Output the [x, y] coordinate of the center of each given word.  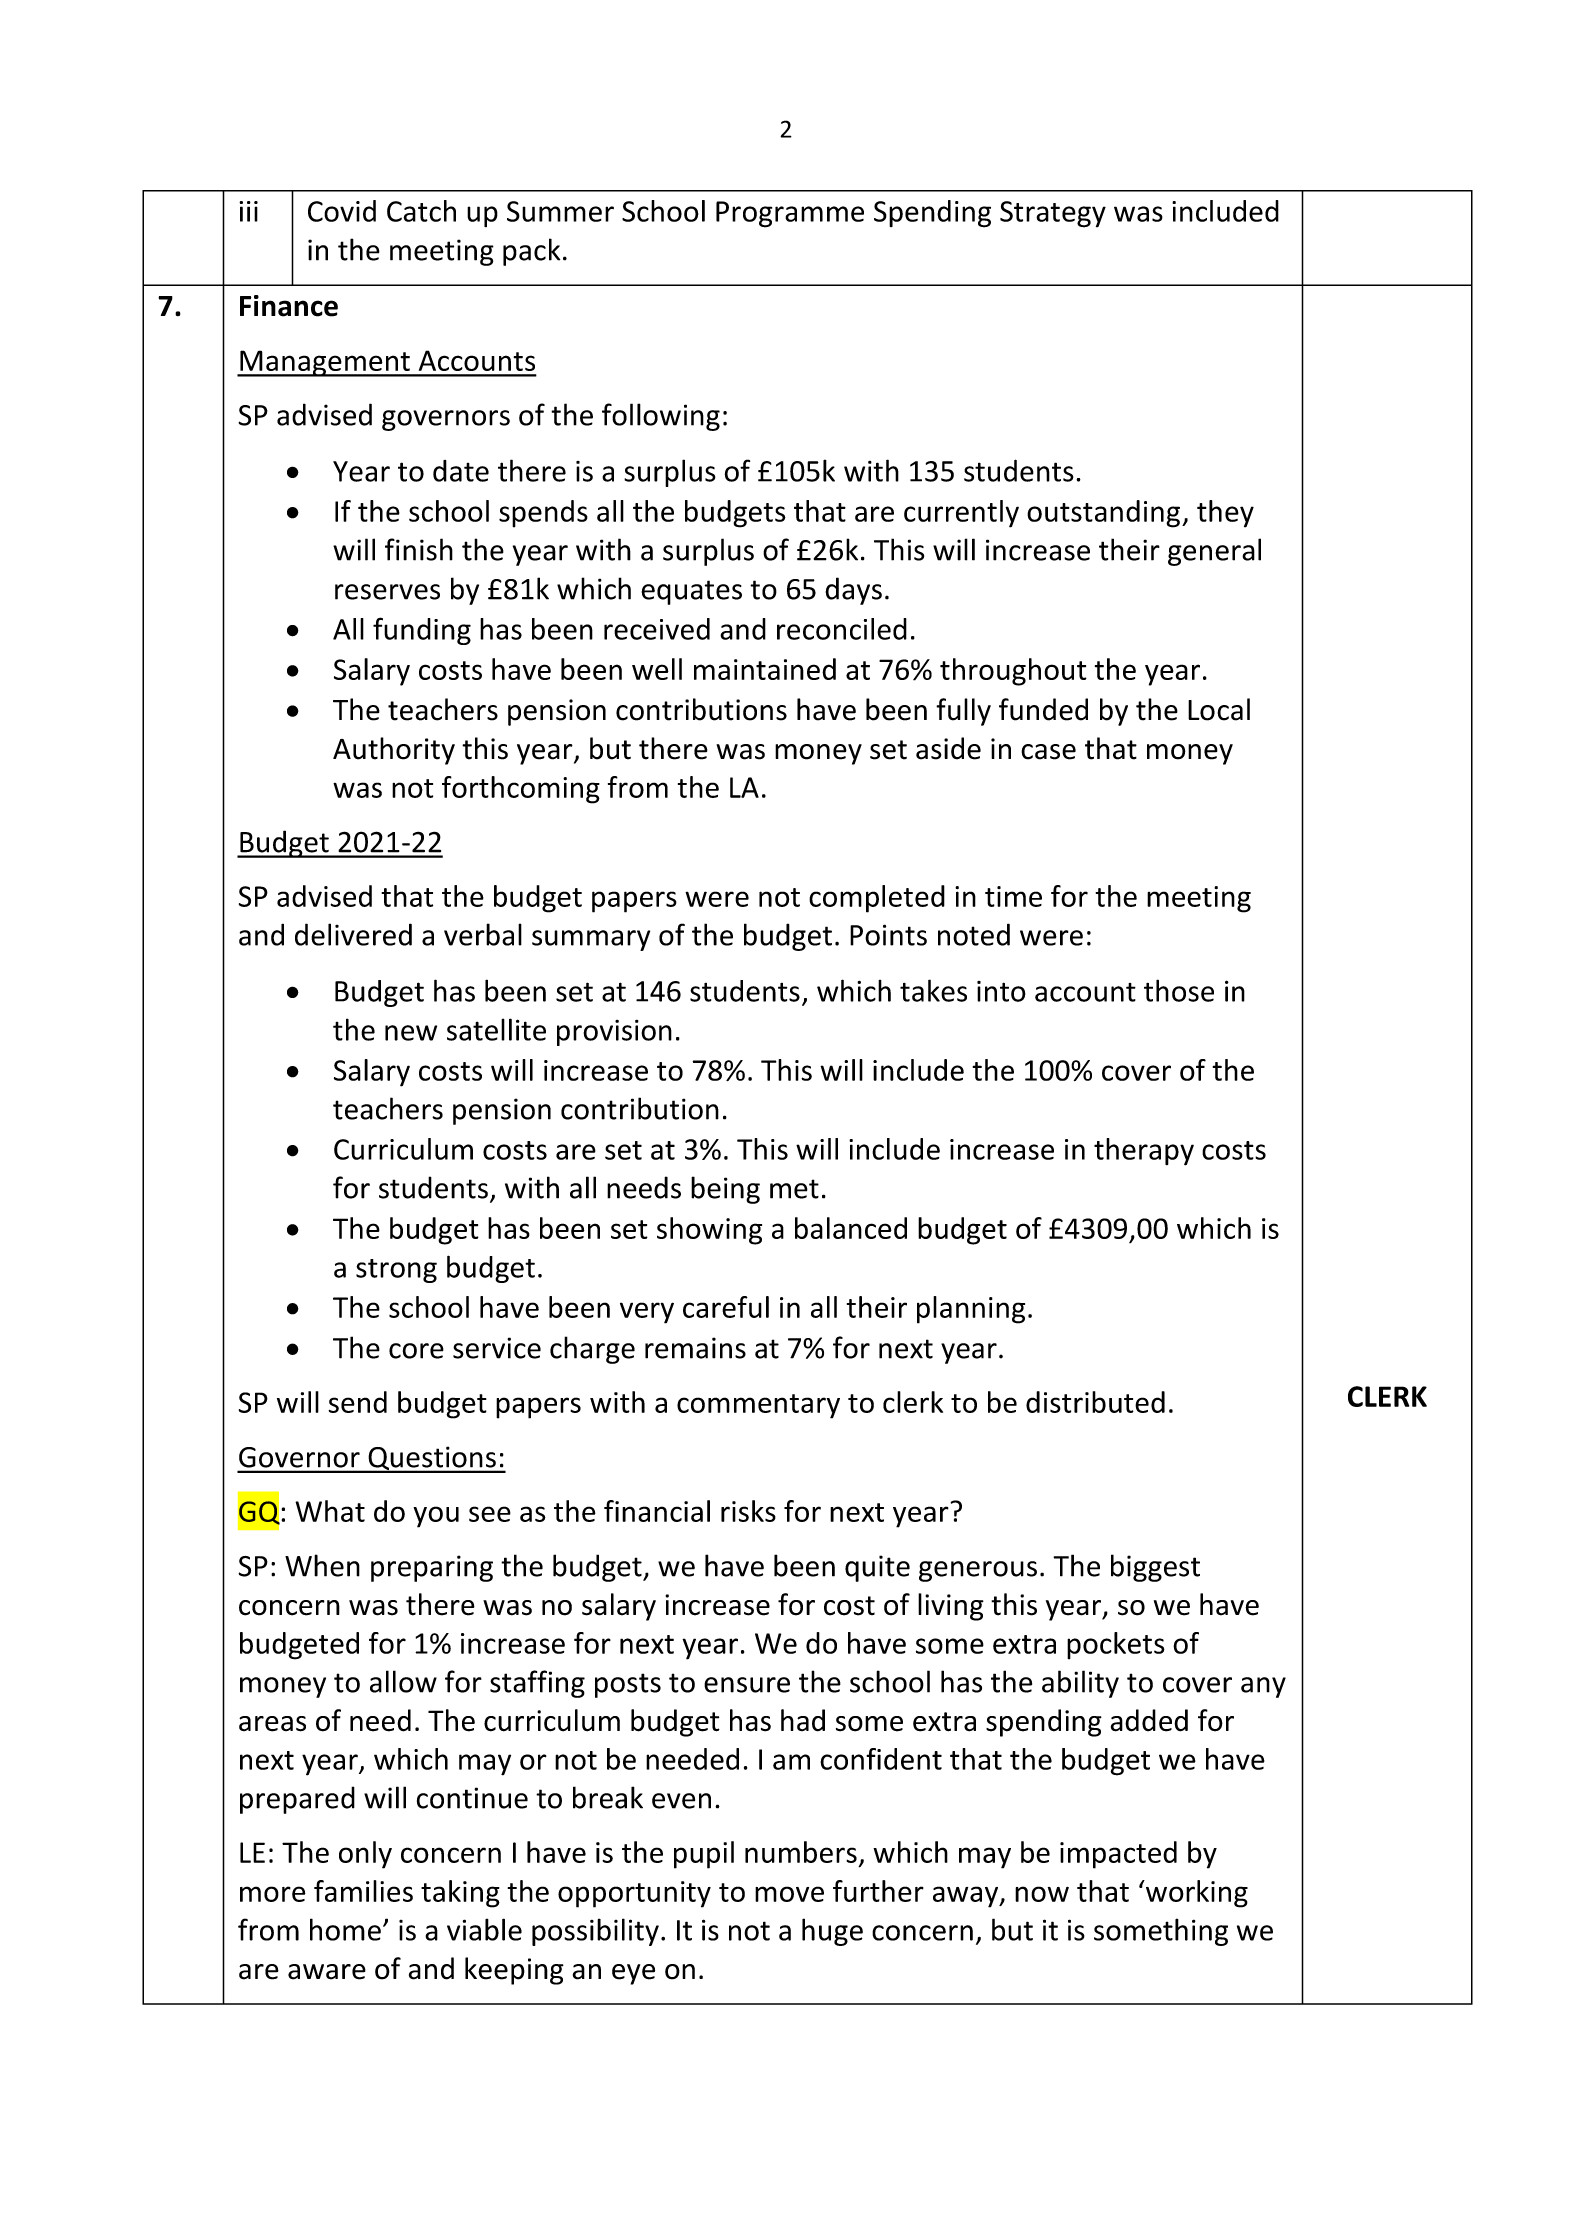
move [789, 1894]
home [345, 1929]
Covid [342, 211]
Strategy [1053, 214]
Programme [790, 214]
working [1195, 1894]
